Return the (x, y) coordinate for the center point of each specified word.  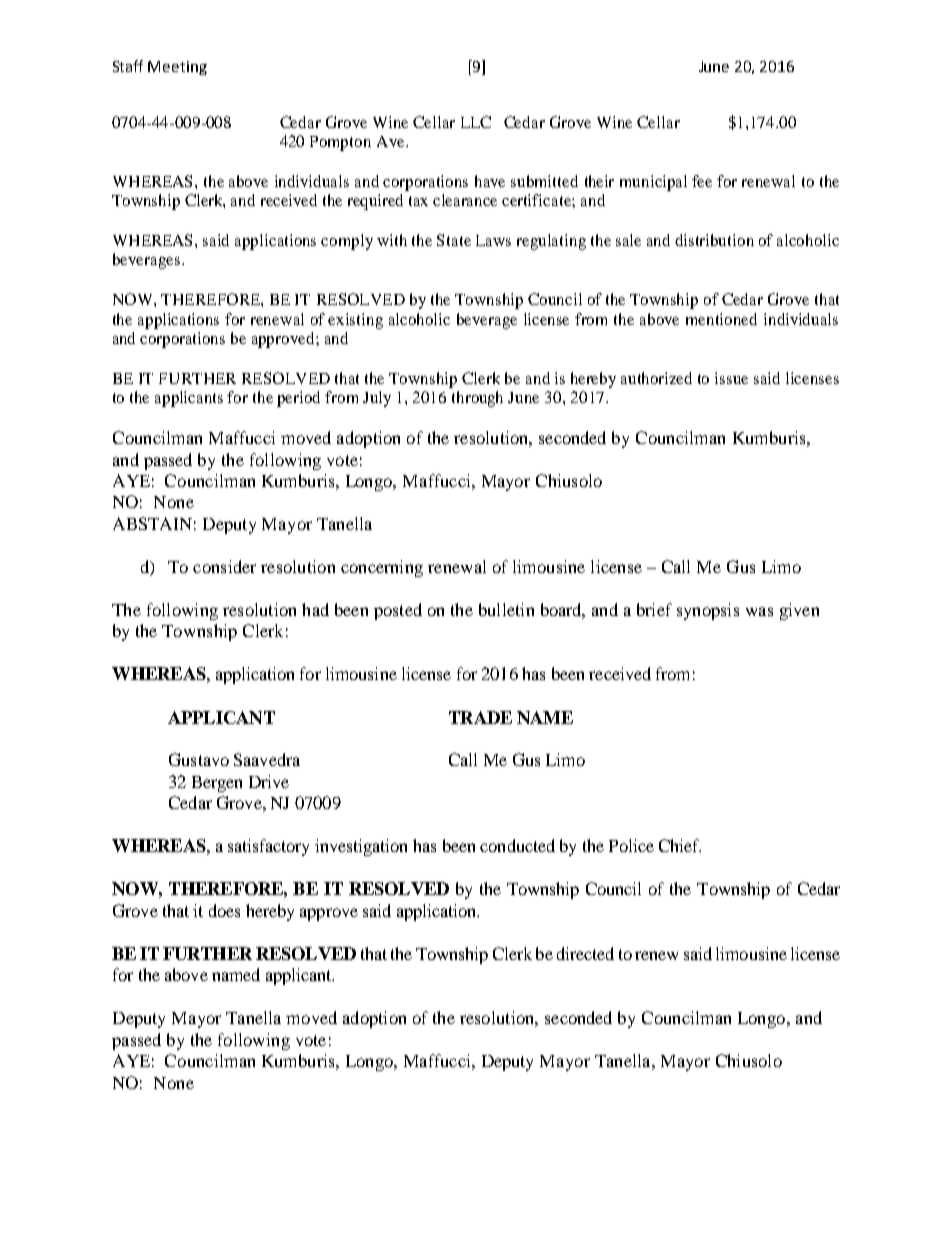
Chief (680, 845)
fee (702, 181)
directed (585, 953)
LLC (476, 122)
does (224, 910)
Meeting (177, 68)
